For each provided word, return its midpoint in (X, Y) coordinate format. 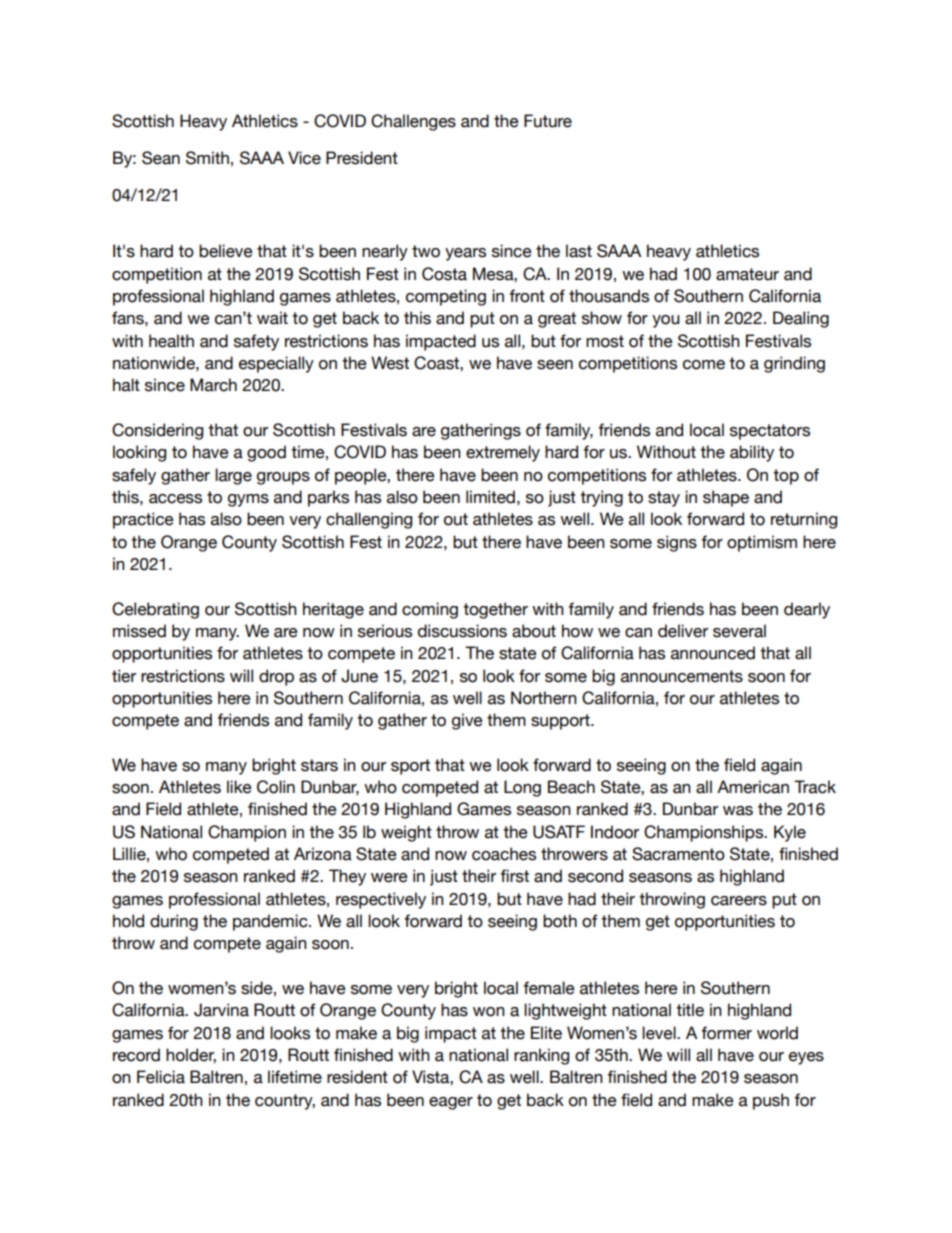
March (213, 385)
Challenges (413, 122)
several (739, 631)
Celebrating (155, 610)
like (239, 787)
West (390, 363)
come (704, 365)
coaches (504, 854)
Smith (207, 158)
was (738, 811)
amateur (747, 274)
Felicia (161, 1077)
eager (451, 1103)
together (495, 610)
